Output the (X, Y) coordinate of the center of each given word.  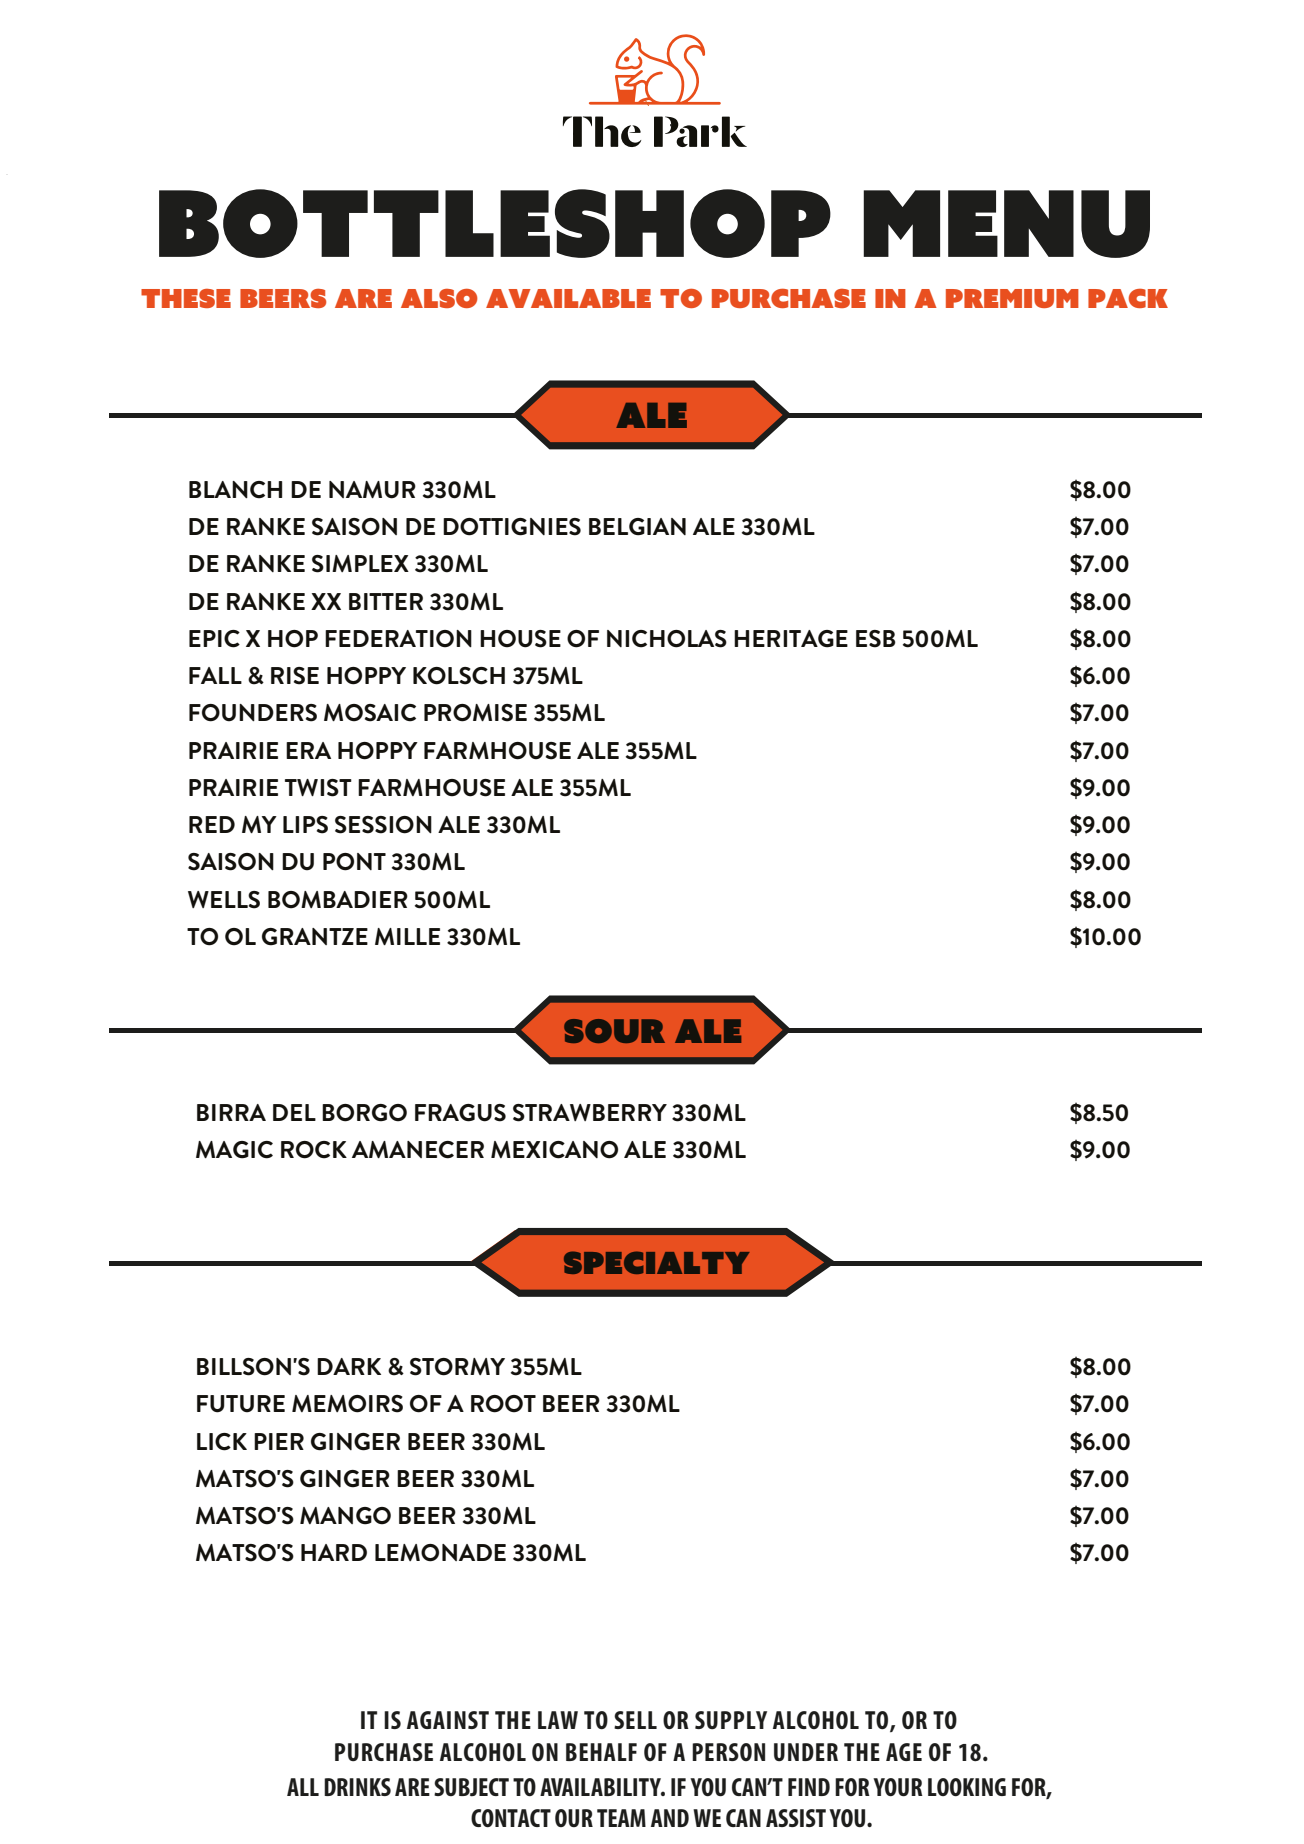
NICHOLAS (667, 639)
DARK (349, 1366)
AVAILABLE (568, 298)
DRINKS (357, 1787)
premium (1012, 298)
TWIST (318, 788)
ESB (876, 639)
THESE (186, 298)
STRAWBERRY (590, 1113)
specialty (657, 1262)
